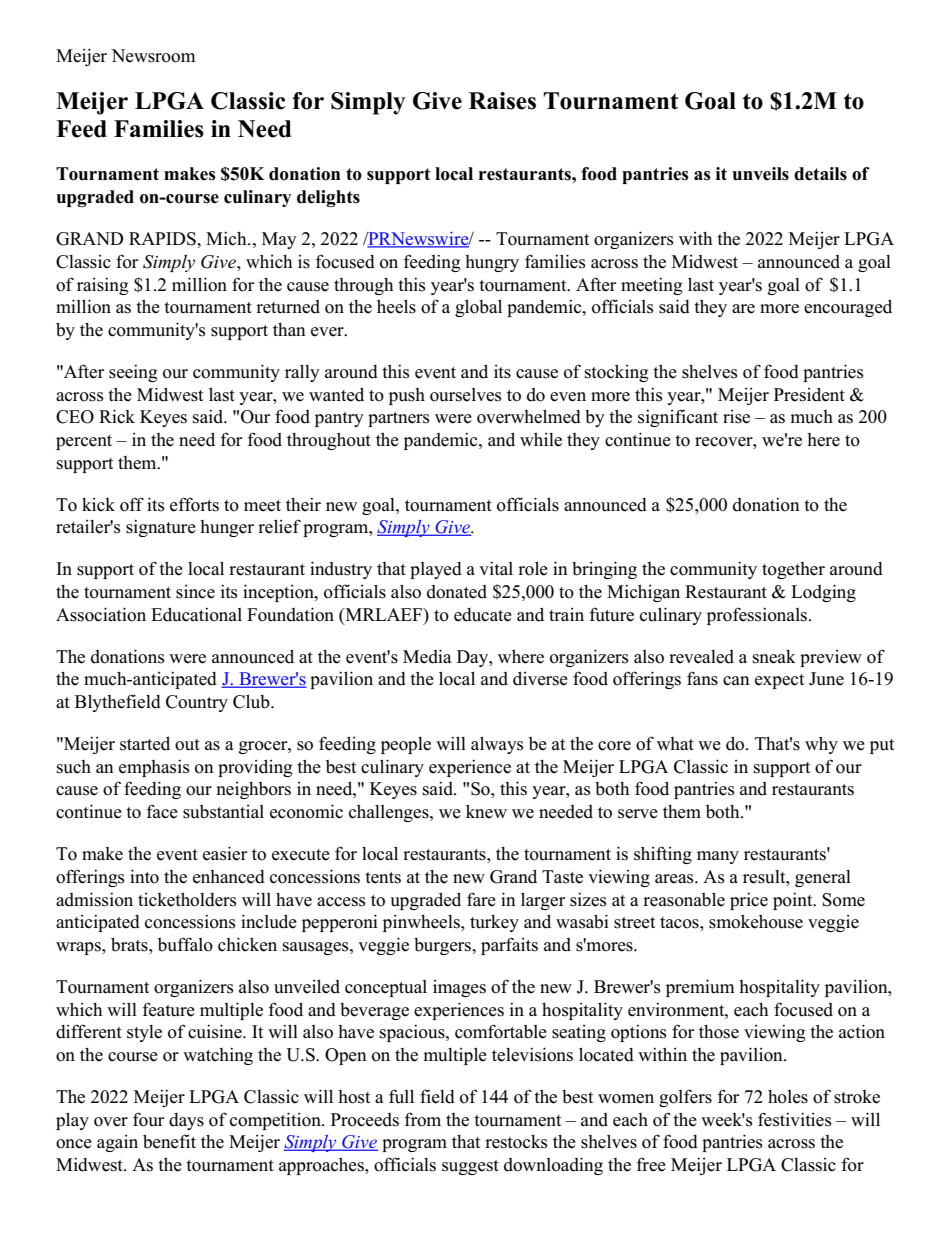 The image size is (952, 1233). Describe the element at coordinates (502, 101) in the image. I see `Raises` at that location.
